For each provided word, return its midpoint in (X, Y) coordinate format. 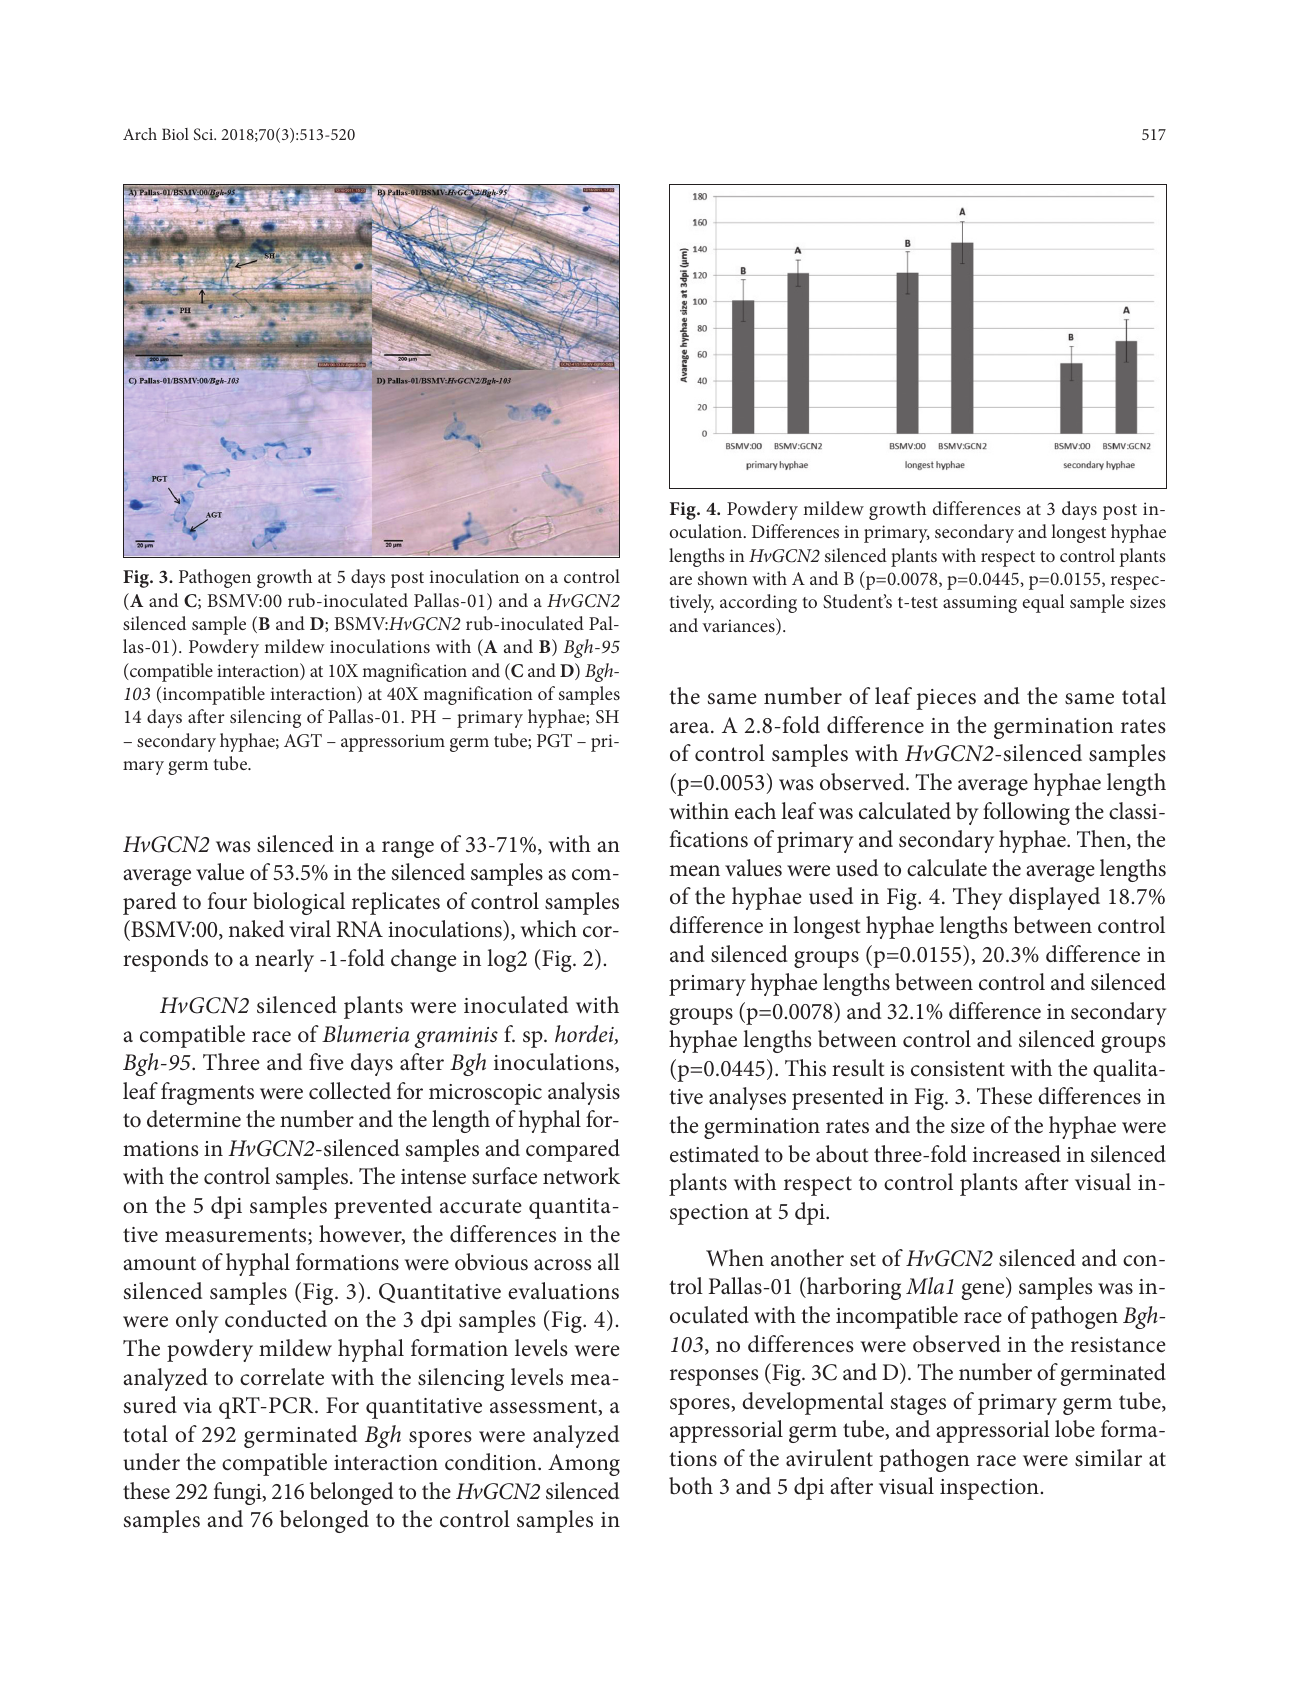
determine (194, 1119)
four (227, 901)
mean (694, 871)
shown (723, 578)
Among (584, 1465)
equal (1044, 603)
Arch (140, 134)
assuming (980, 604)
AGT (303, 741)
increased (1017, 1154)
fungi (239, 1493)
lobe (1075, 1429)
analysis (584, 1093)
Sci (205, 134)
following (1026, 813)
